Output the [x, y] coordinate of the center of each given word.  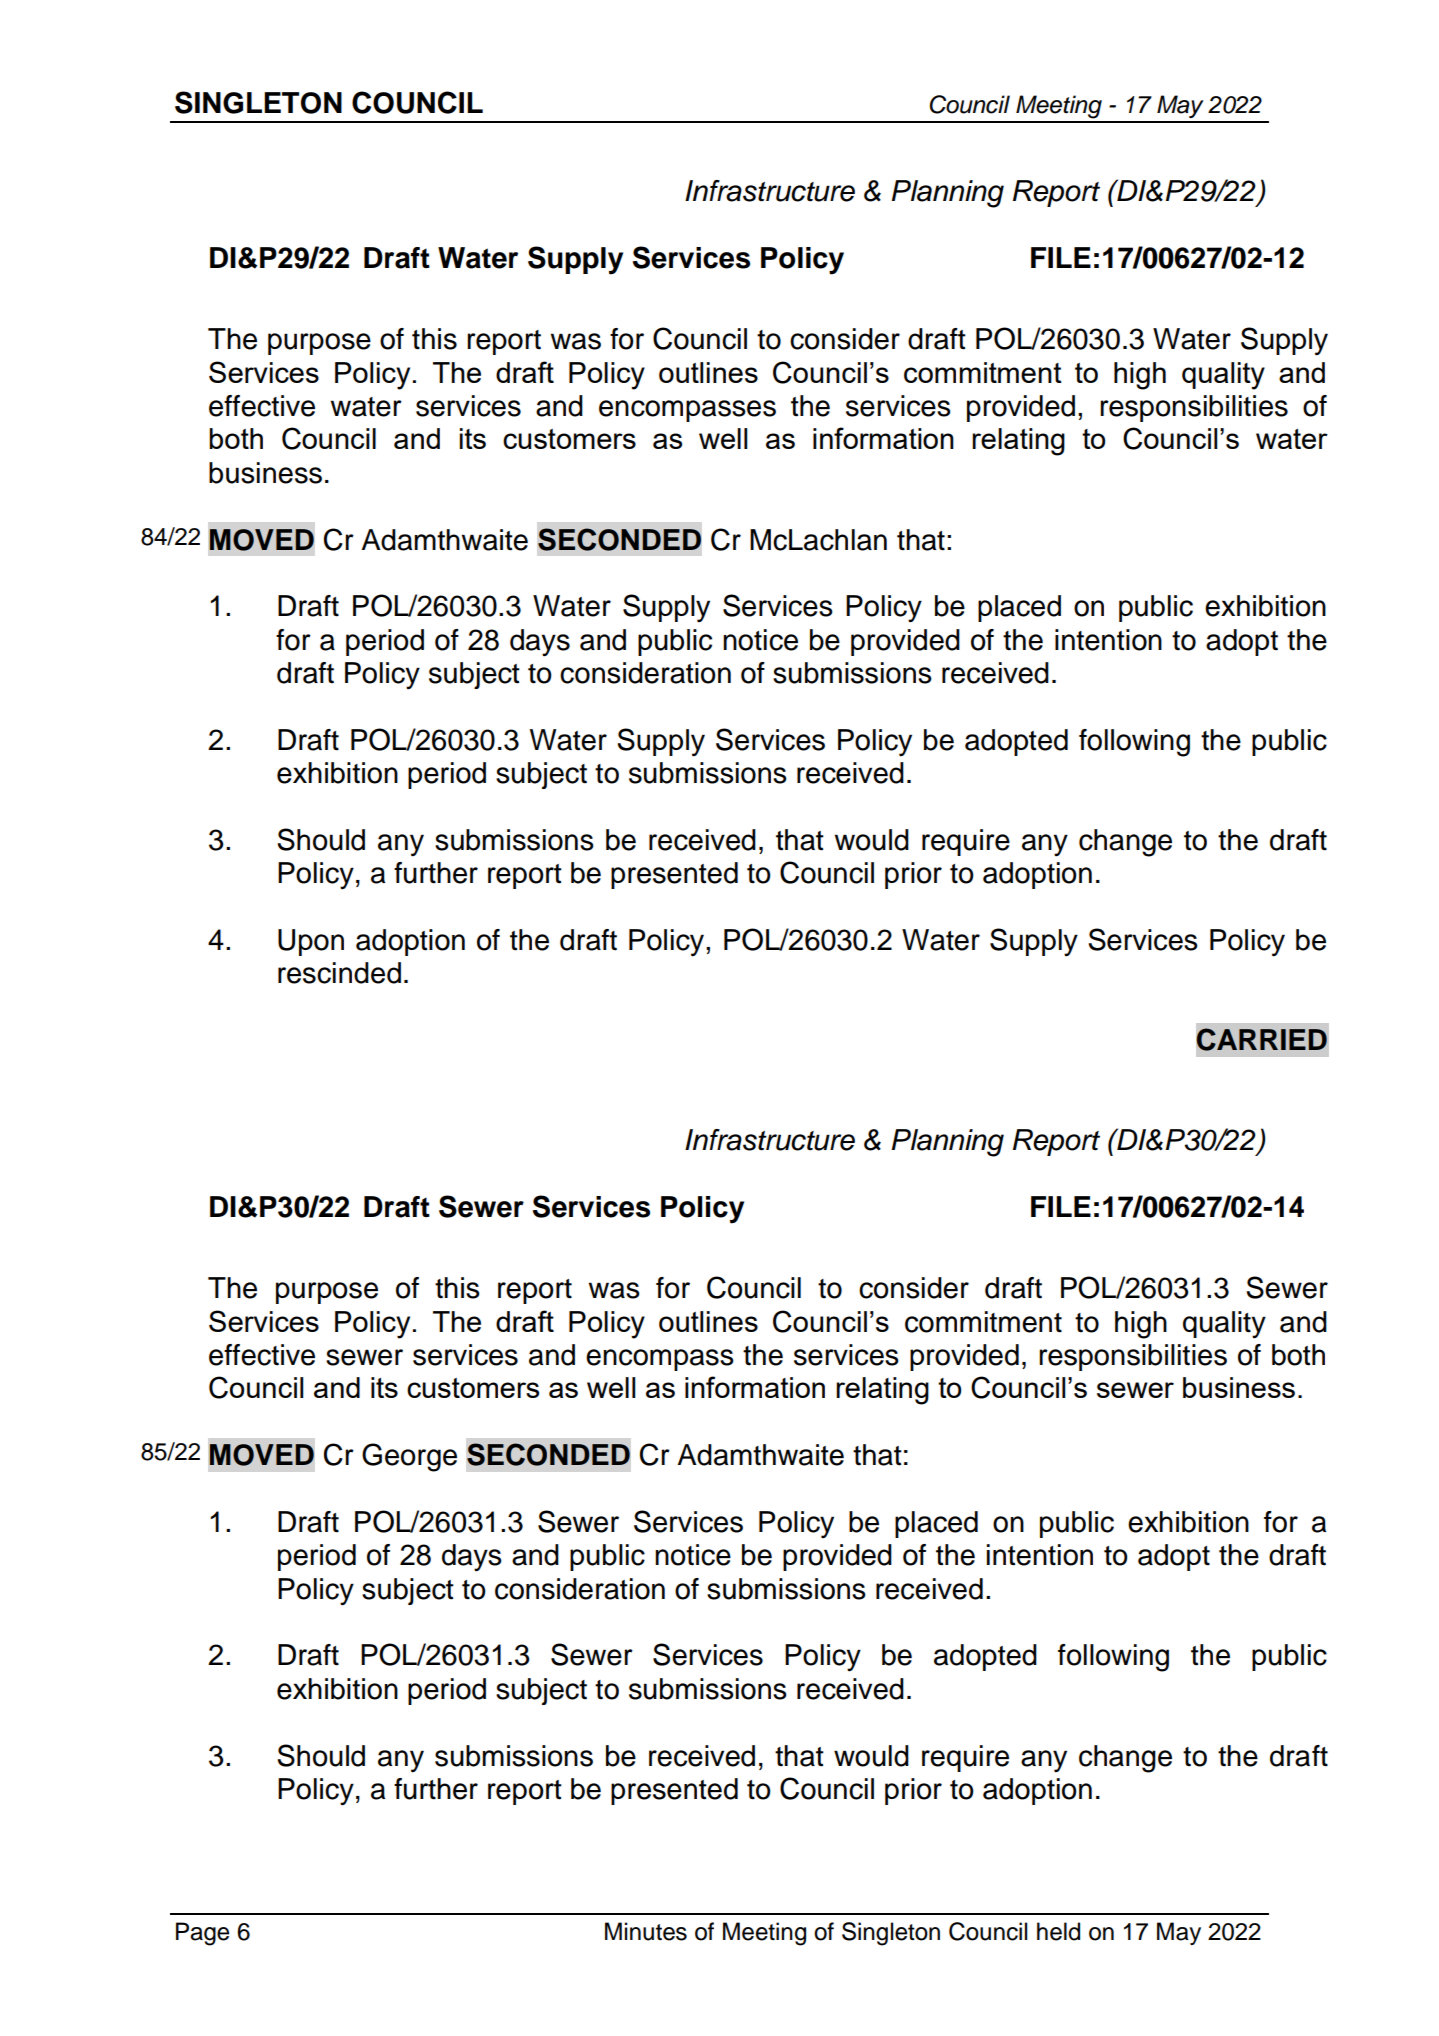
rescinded [339, 973]
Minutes [646, 1931]
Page [202, 1934]
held [1058, 1931]
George [409, 1457]
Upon [311, 942]
